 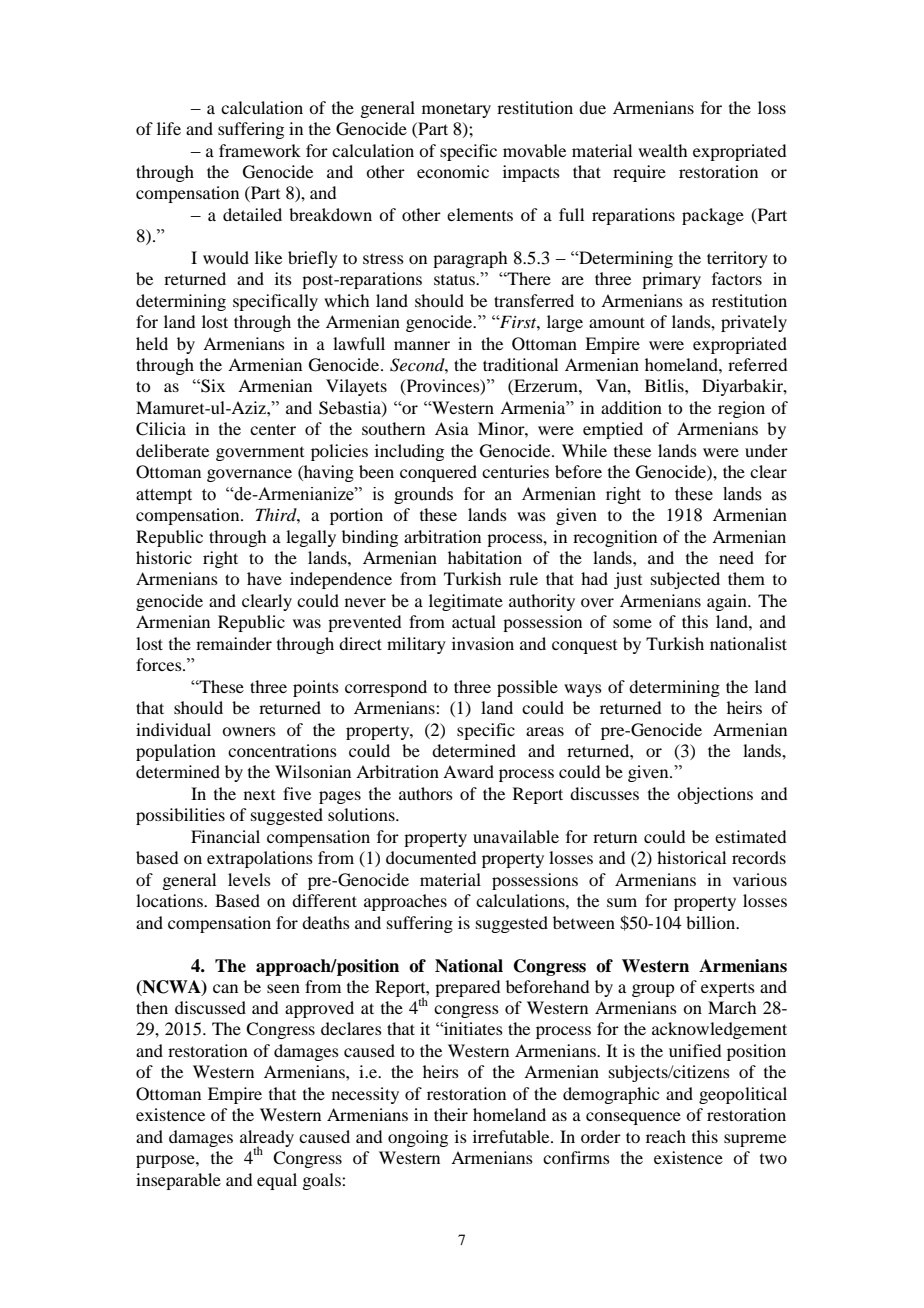 What do you see at coordinates (438, 473) in the screenshot?
I see `conquered` at bounding box center [438, 473].
